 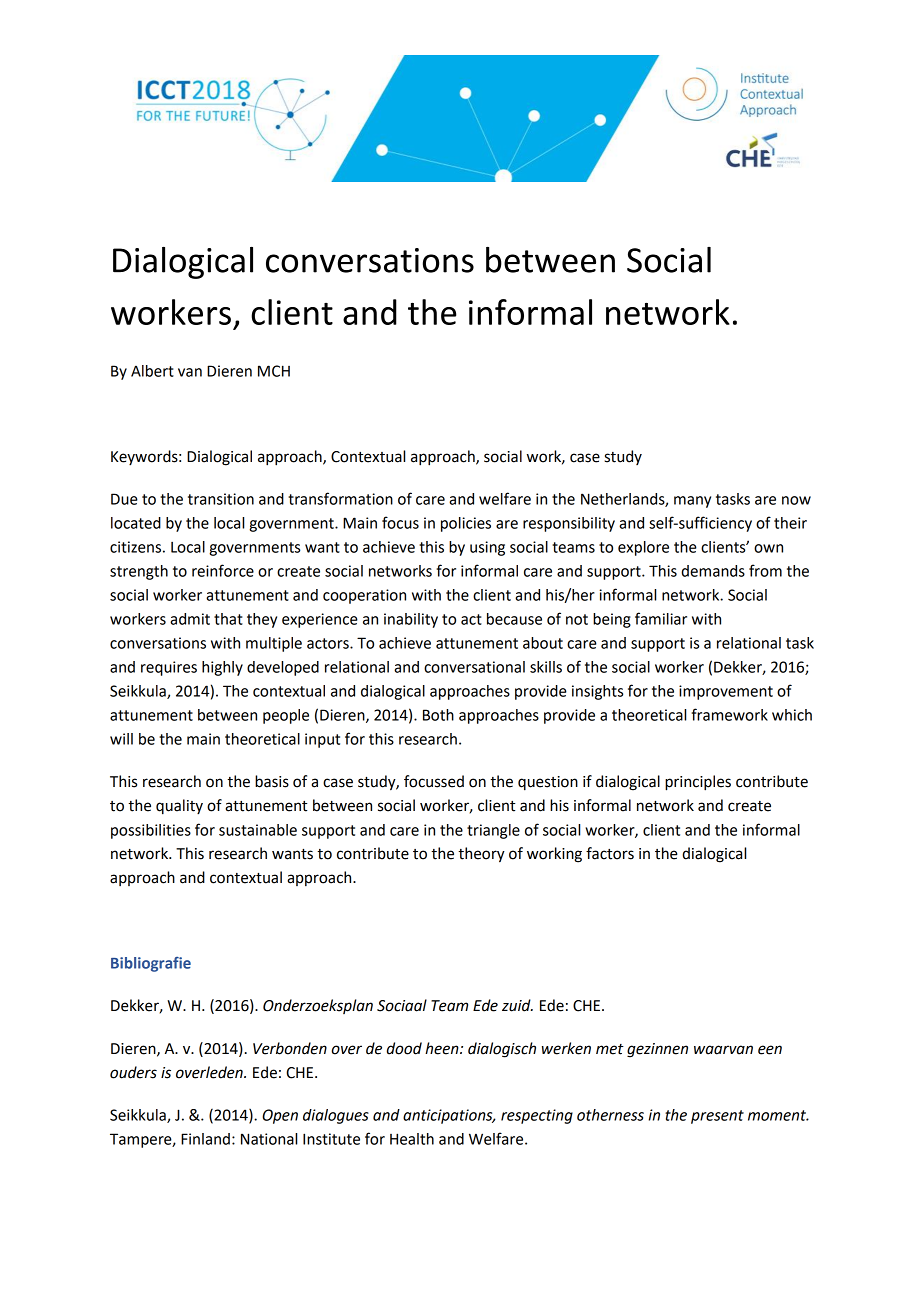 What do you see at coordinates (692, 502) in the document?
I see `many` at bounding box center [692, 502].
